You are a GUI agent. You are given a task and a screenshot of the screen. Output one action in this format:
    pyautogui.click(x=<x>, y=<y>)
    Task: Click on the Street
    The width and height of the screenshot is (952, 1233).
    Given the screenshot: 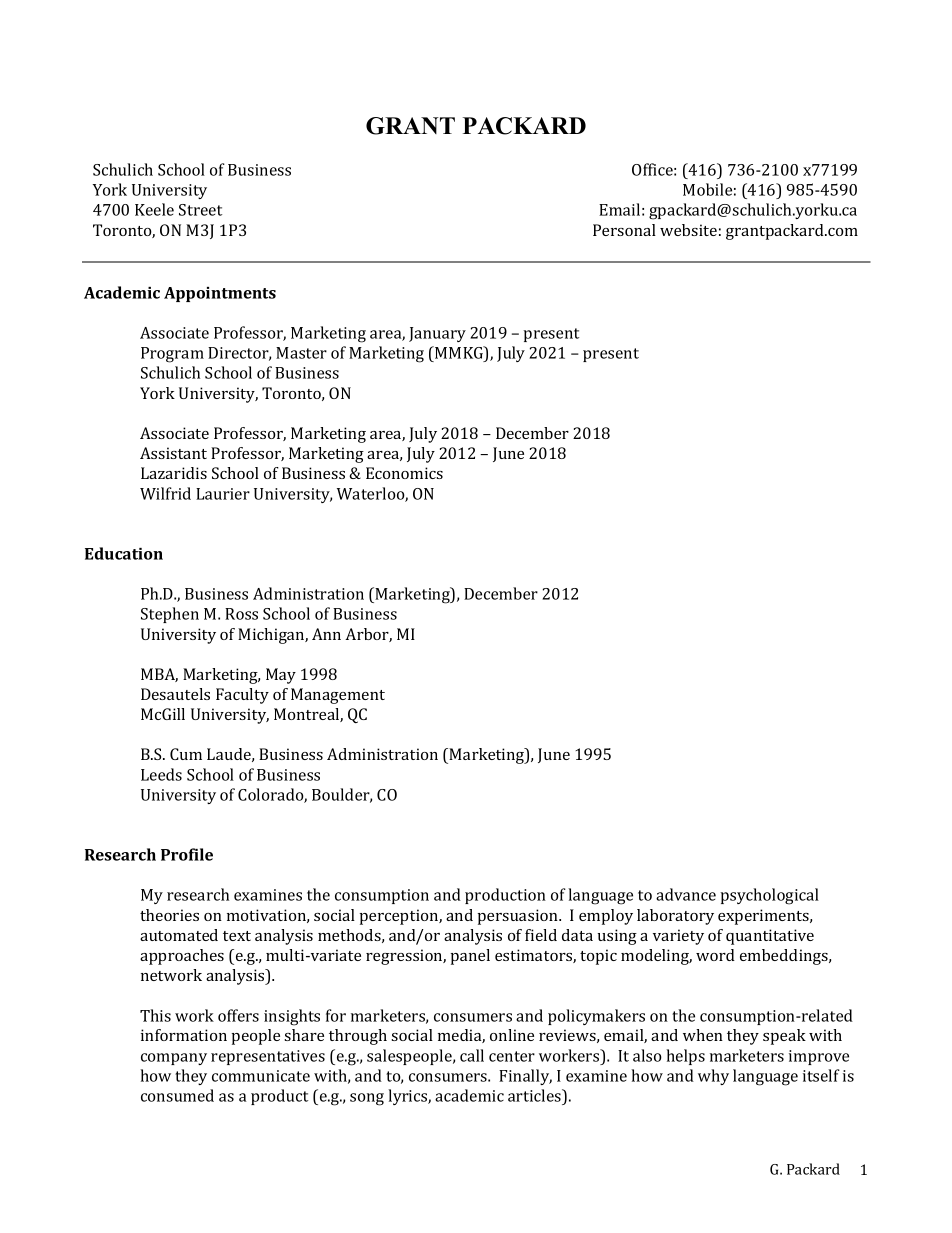 What is the action you would take?
    pyautogui.click(x=200, y=210)
